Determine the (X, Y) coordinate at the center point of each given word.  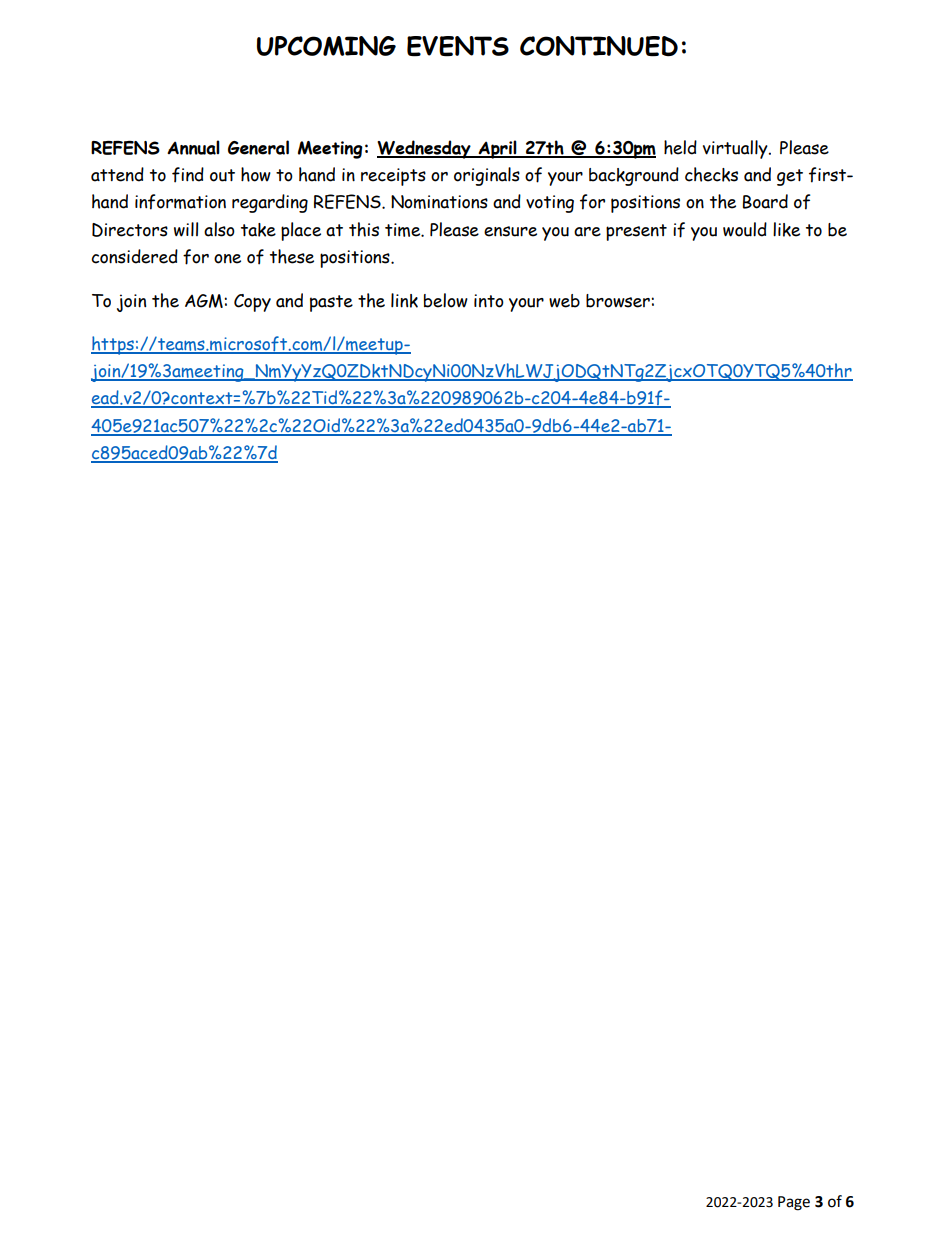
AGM (205, 301)
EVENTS (458, 46)
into (489, 301)
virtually (736, 149)
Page (794, 1203)
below (446, 300)
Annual (193, 147)
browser (619, 301)
